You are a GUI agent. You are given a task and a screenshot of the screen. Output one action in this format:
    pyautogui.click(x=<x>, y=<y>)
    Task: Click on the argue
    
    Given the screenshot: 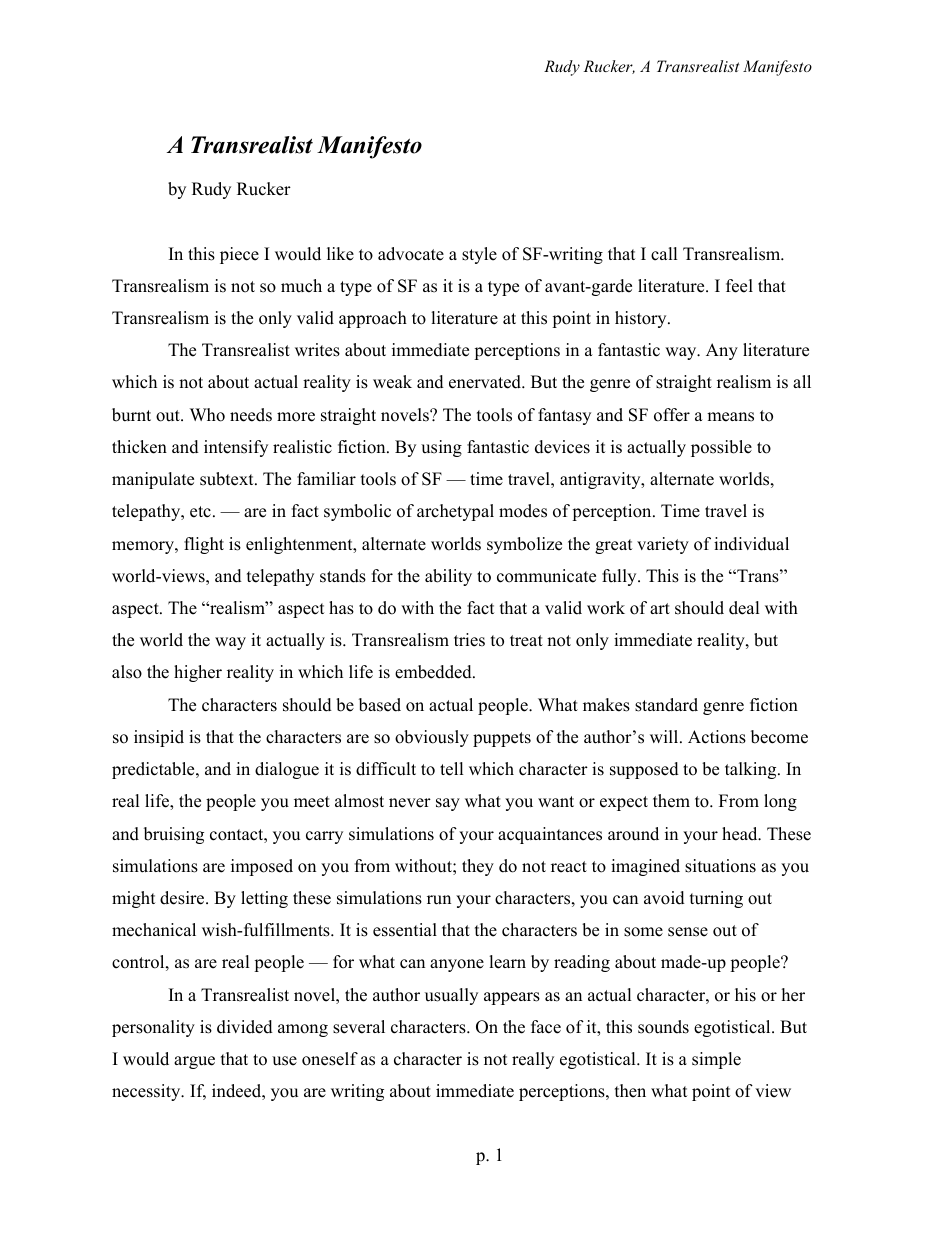 What is the action you would take?
    pyautogui.click(x=194, y=1062)
